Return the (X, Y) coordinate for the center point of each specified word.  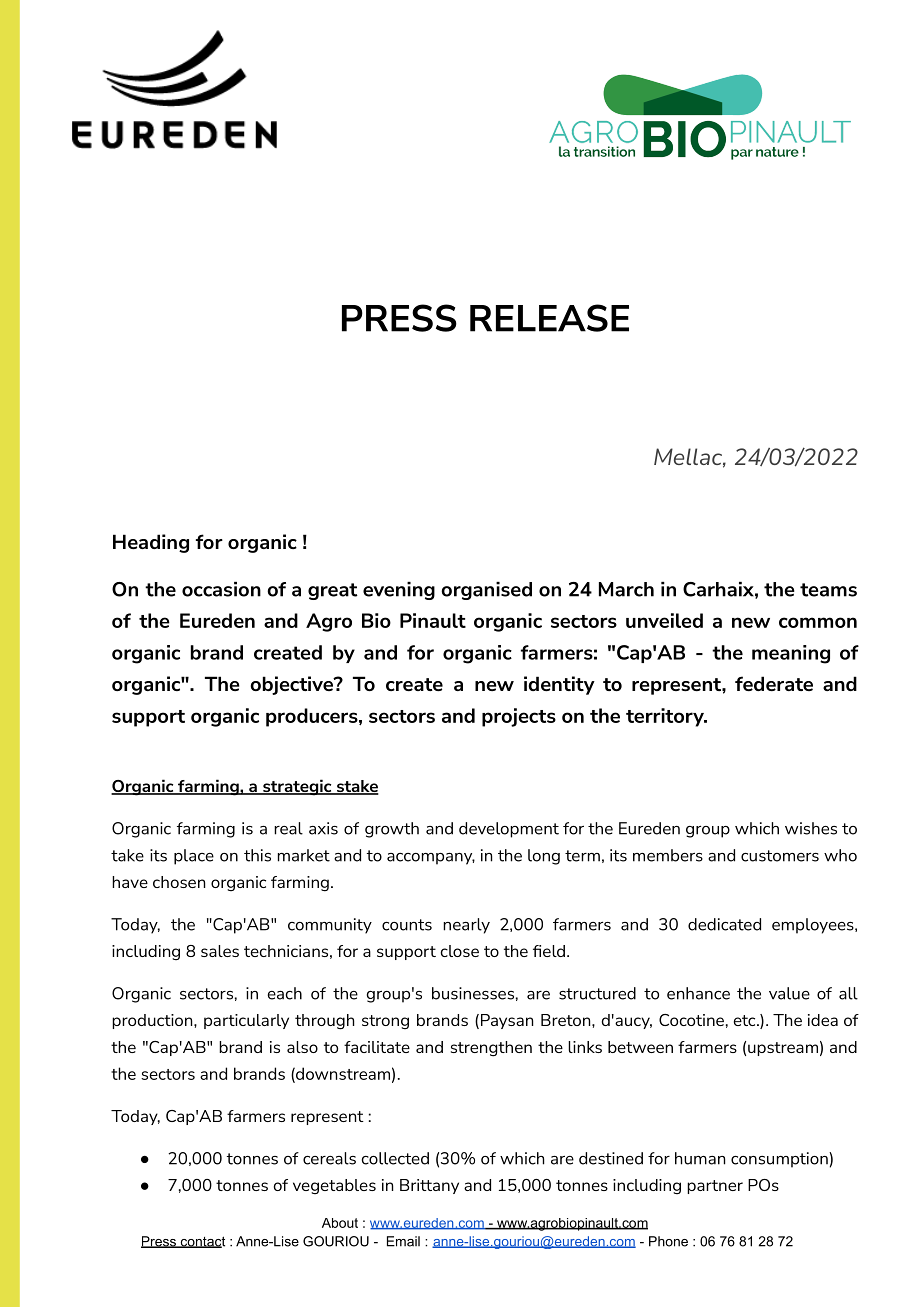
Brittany (429, 1186)
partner (715, 1187)
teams (828, 590)
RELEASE (549, 318)
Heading (151, 543)
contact (201, 1242)
